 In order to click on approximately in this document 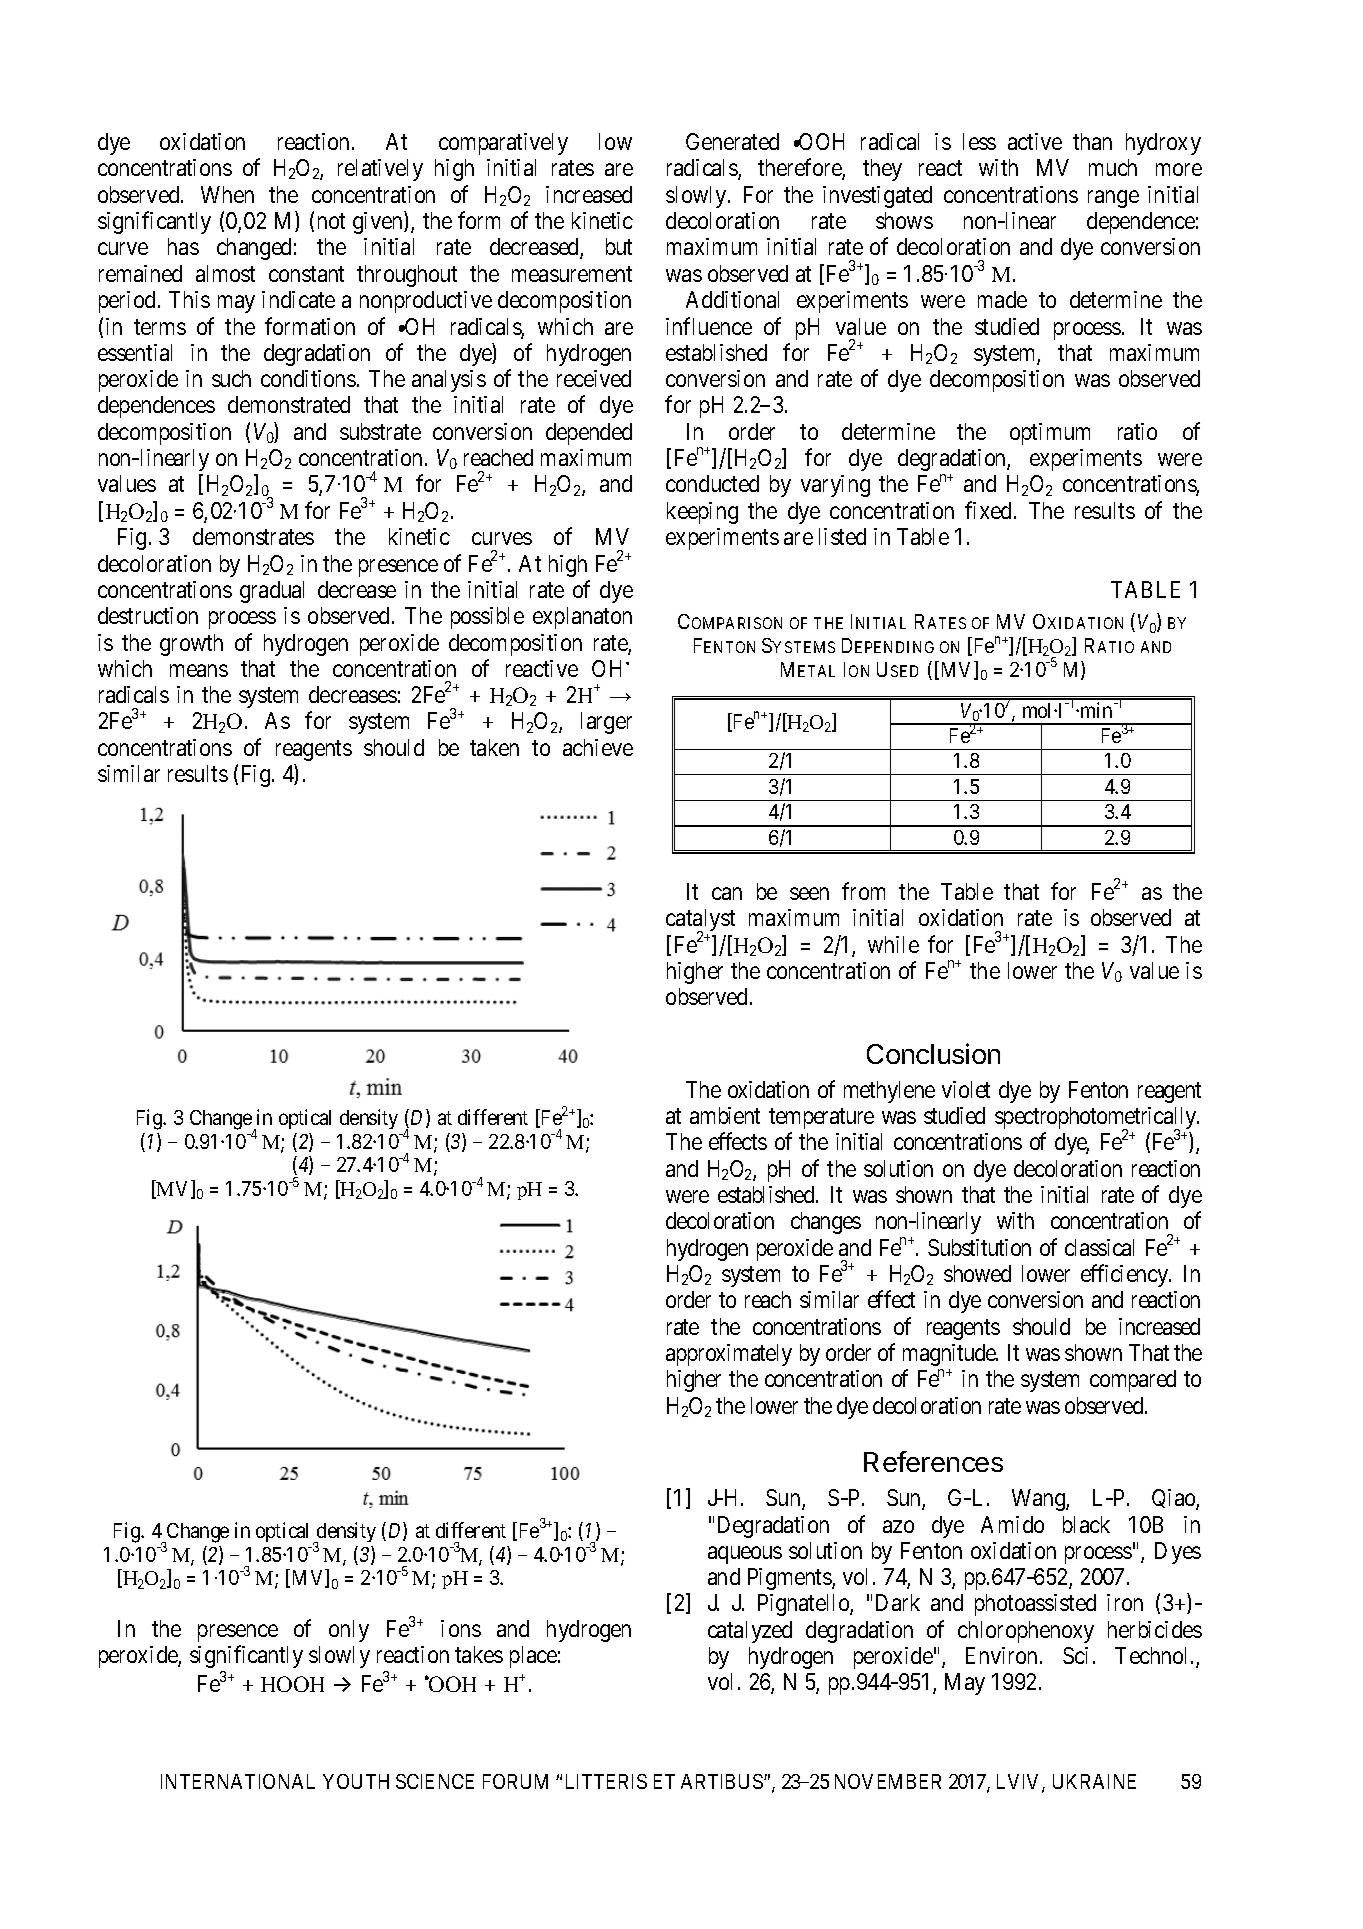, I will do `click(729, 1355)`.
